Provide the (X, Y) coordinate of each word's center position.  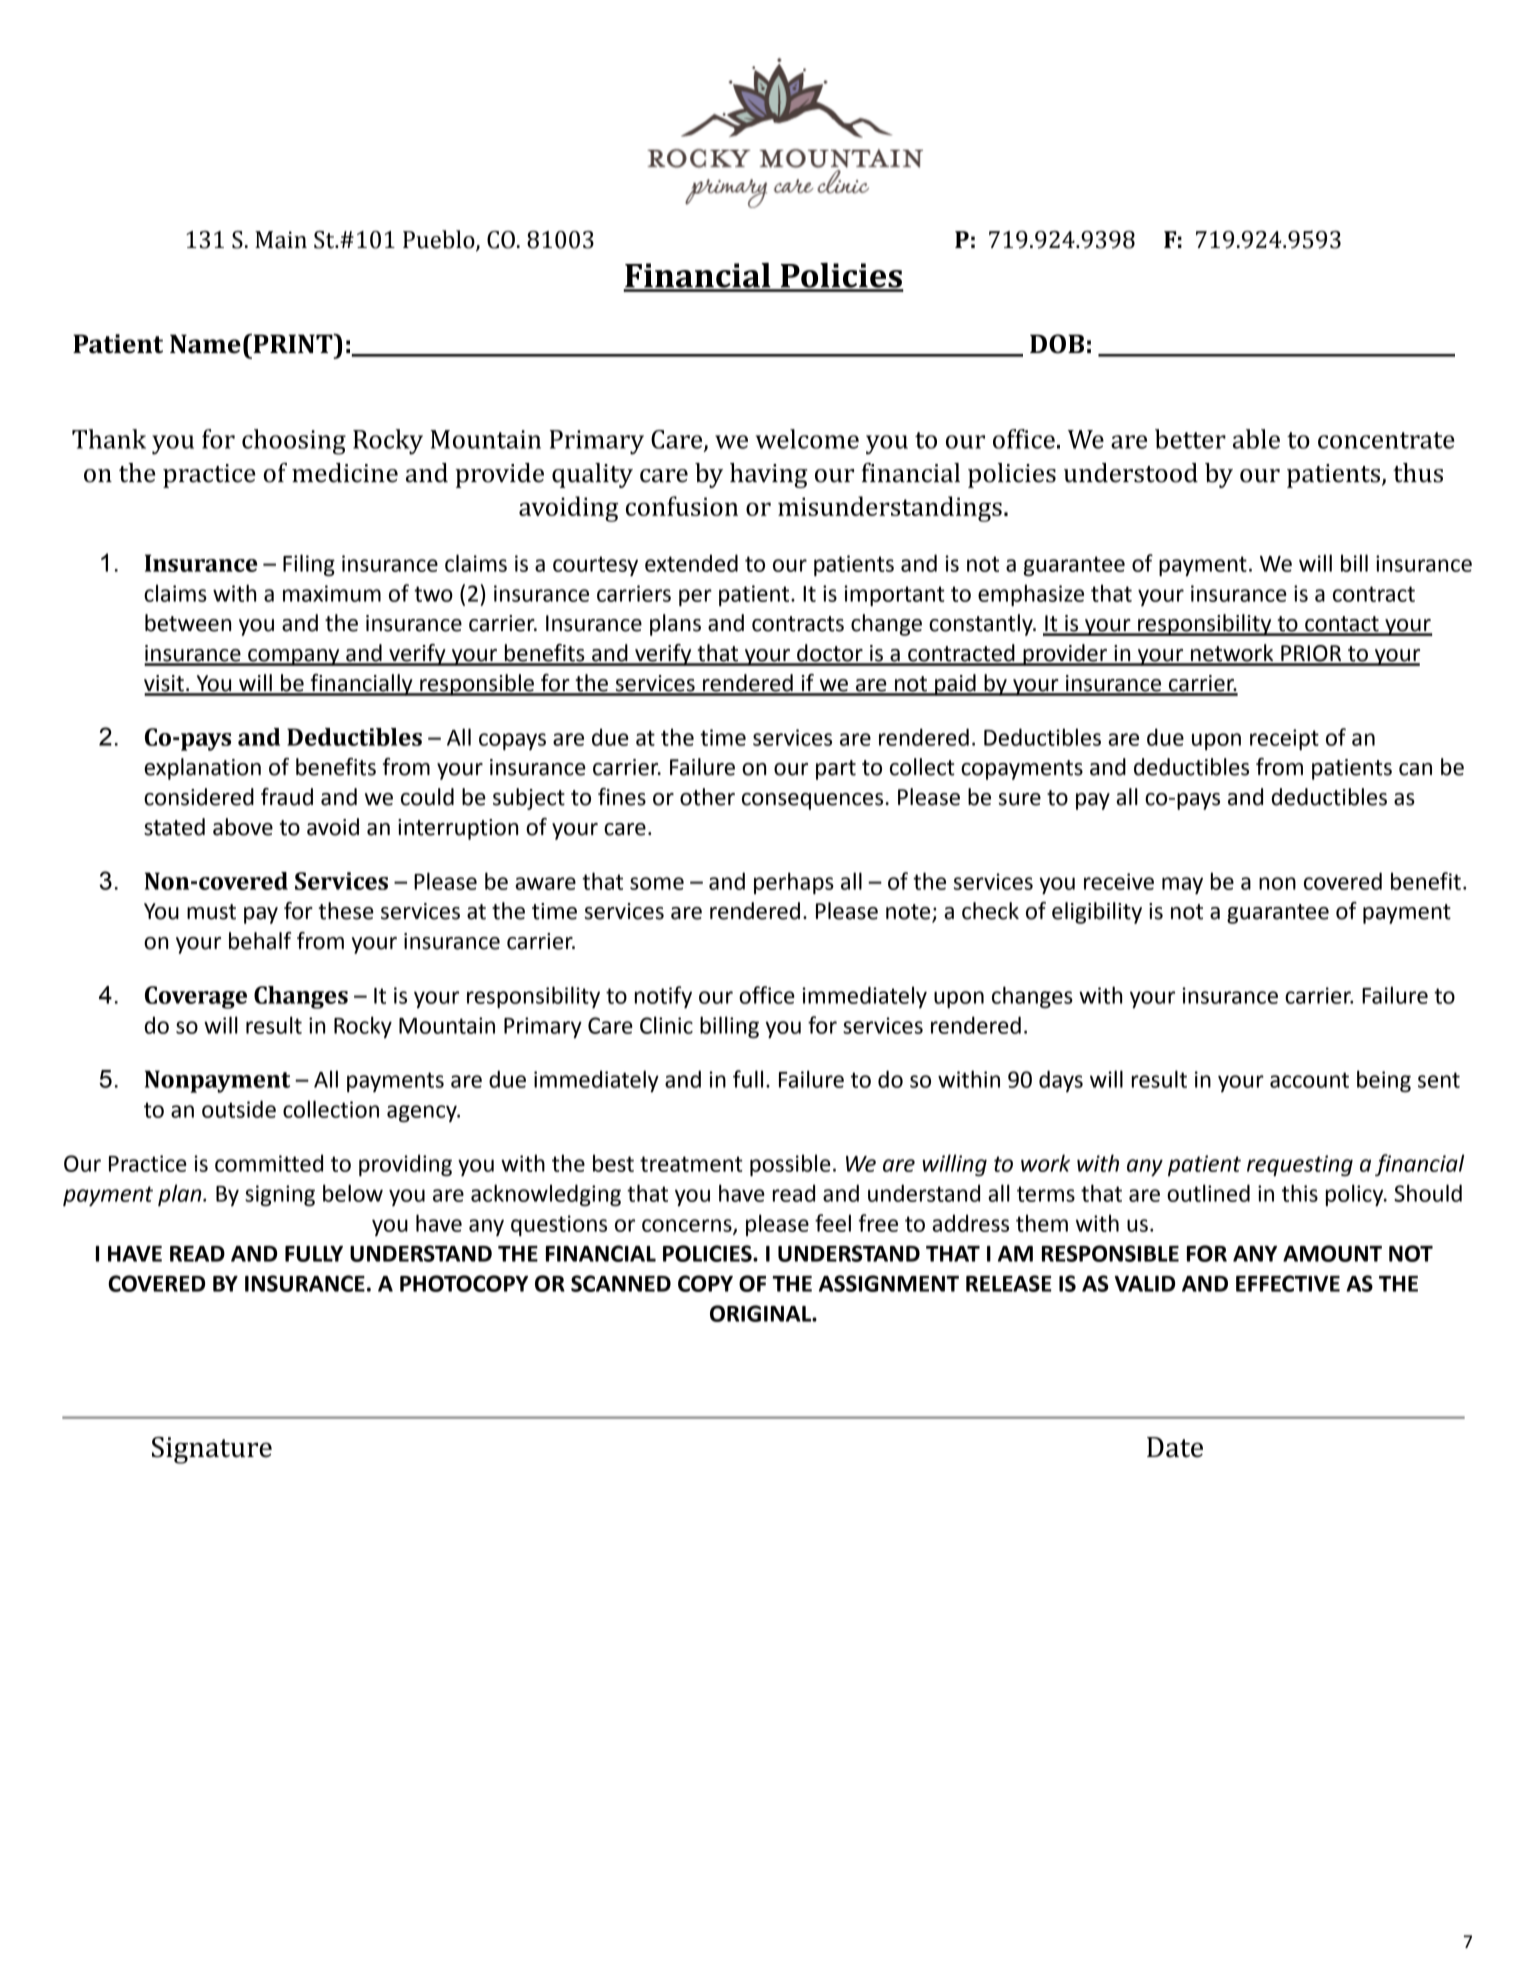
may (1182, 885)
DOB (1057, 344)
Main (281, 240)
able (1256, 439)
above (243, 827)
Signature (212, 1450)
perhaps (794, 883)
